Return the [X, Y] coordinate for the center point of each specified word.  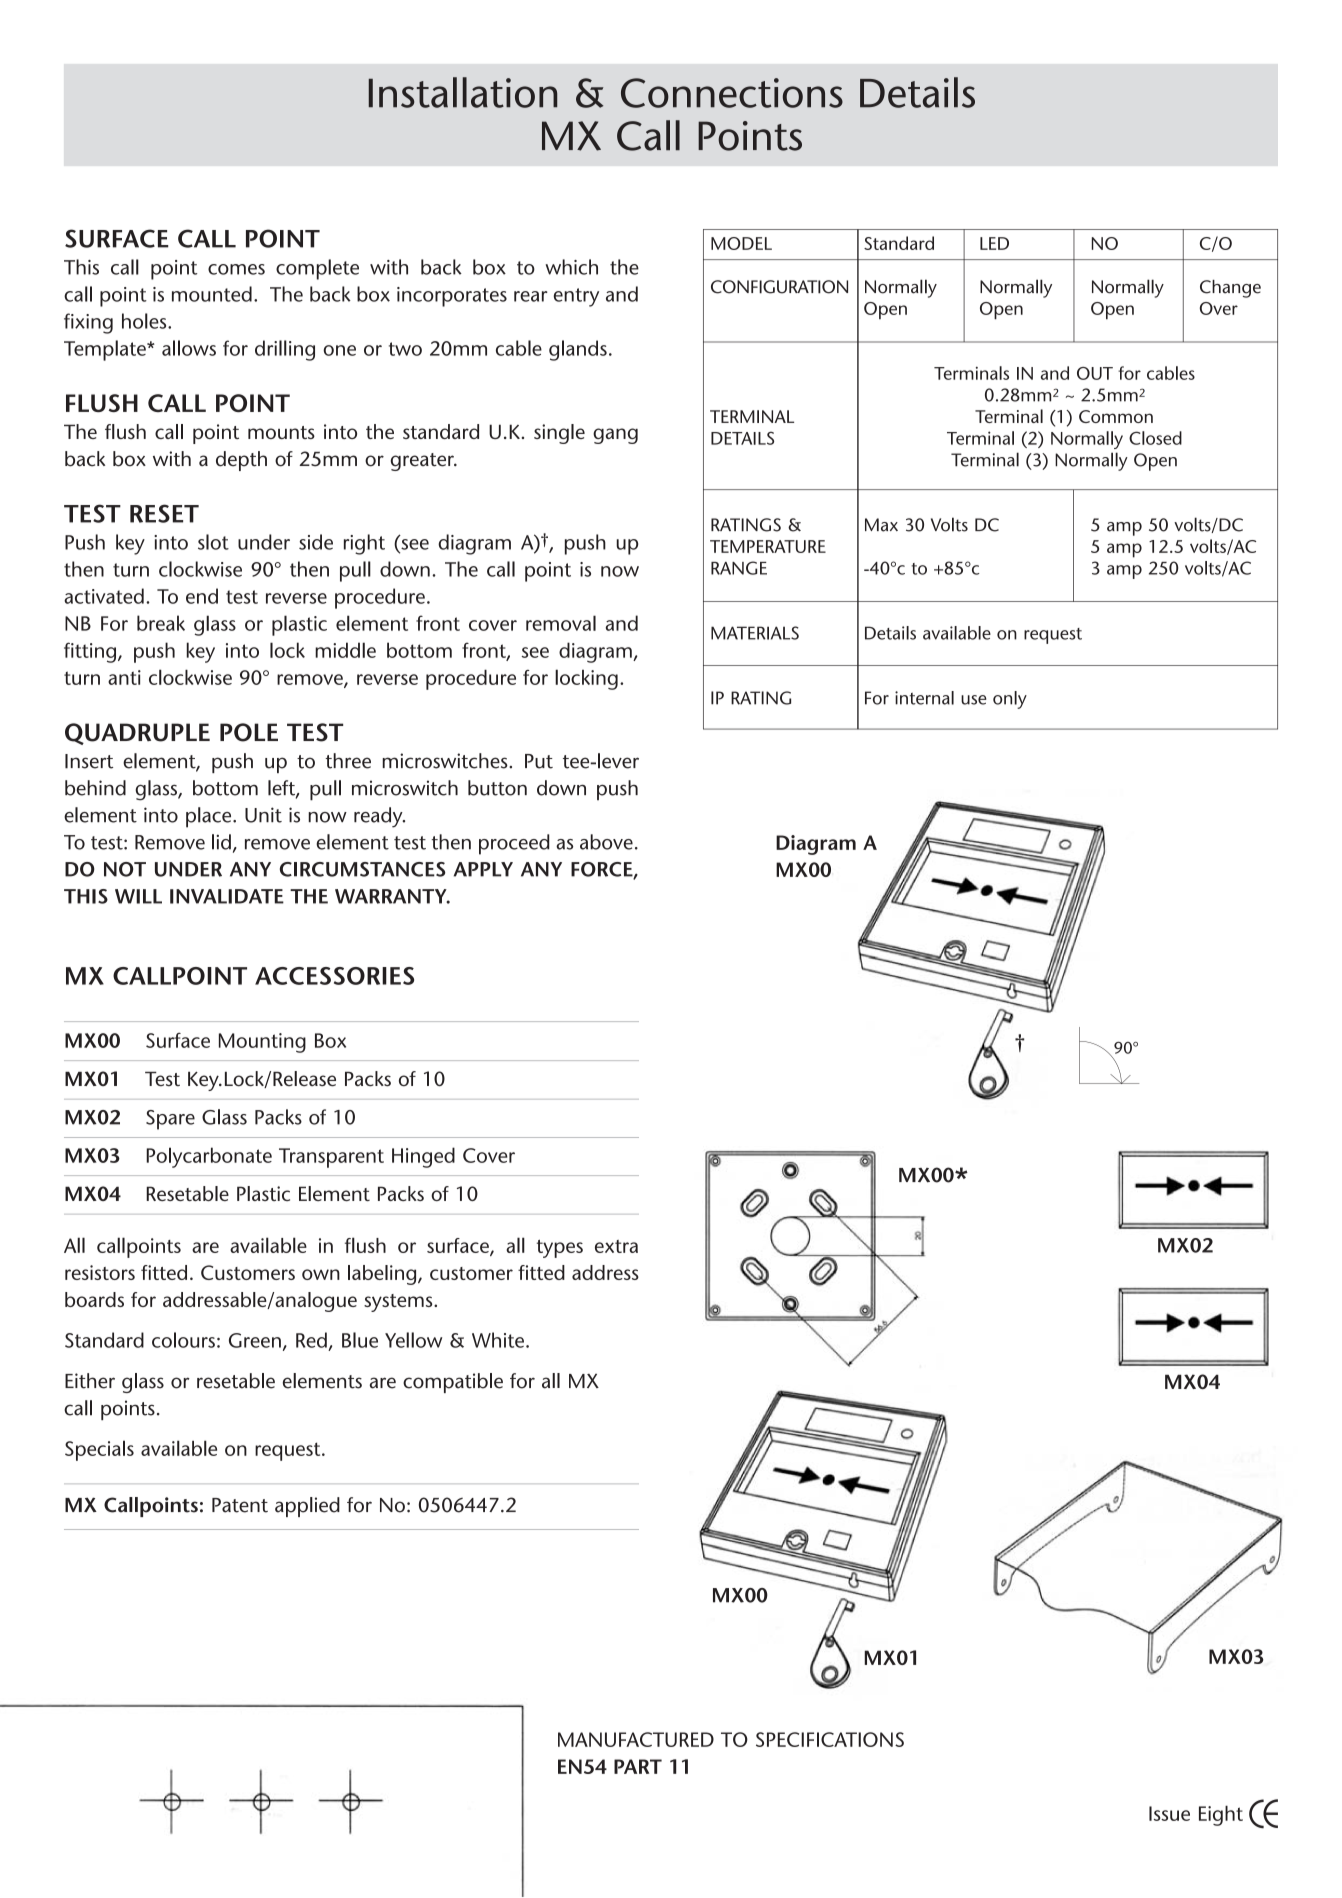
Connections [732, 93]
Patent [240, 1505]
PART [638, 1766]
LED [994, 243]
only [1010, 700]
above [606, 842]
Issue [1169, 1813]
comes [236, 269]
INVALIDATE [227, 896]
